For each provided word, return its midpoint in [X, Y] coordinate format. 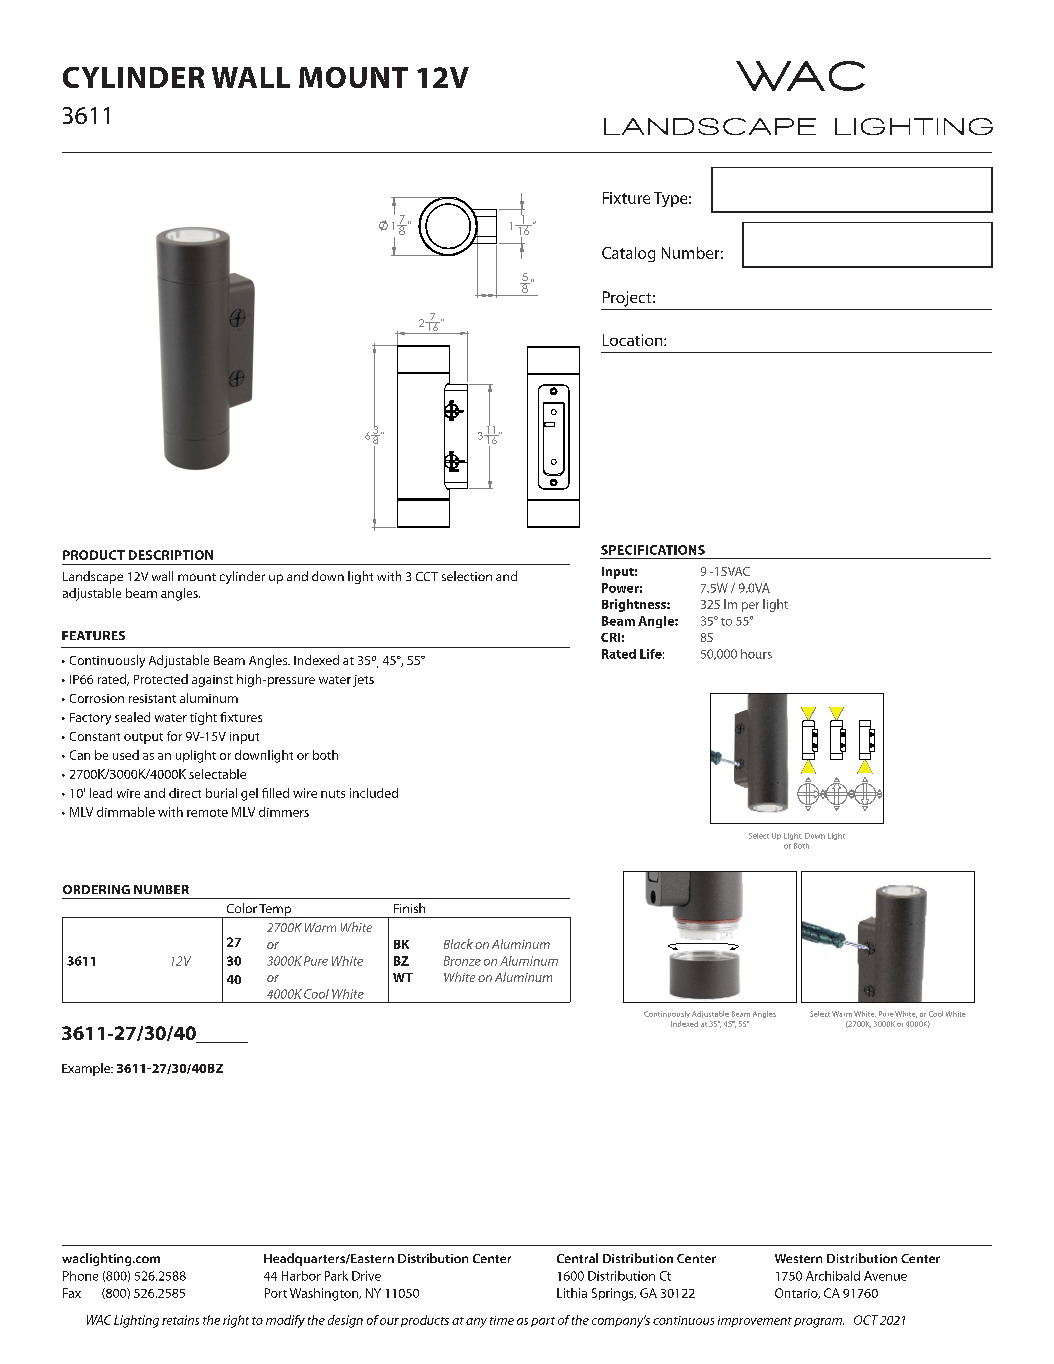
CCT [427, 576]
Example [87, 1069]
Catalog [628, 254]
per [750, 607]
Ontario [797, 1293]
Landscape [93, 577]
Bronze [462, 961]
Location [634, 340]
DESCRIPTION [171, 555]
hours [756, 654]
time [502, 1320]
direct [185, 793]
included [374, 793]
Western [798, 1258]
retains [180, 1320]
